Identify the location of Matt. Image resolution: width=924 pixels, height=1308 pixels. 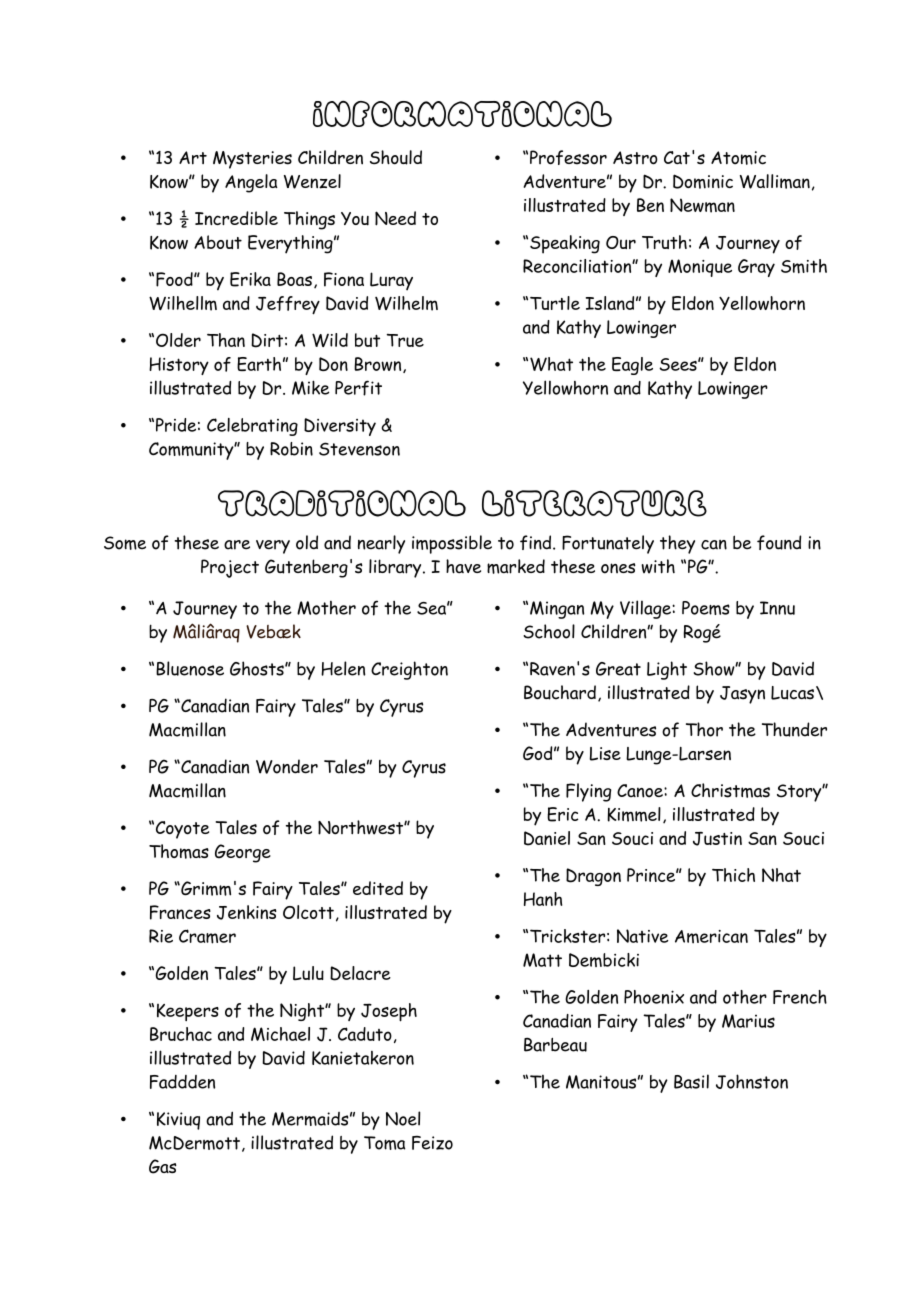
(542, 960).
